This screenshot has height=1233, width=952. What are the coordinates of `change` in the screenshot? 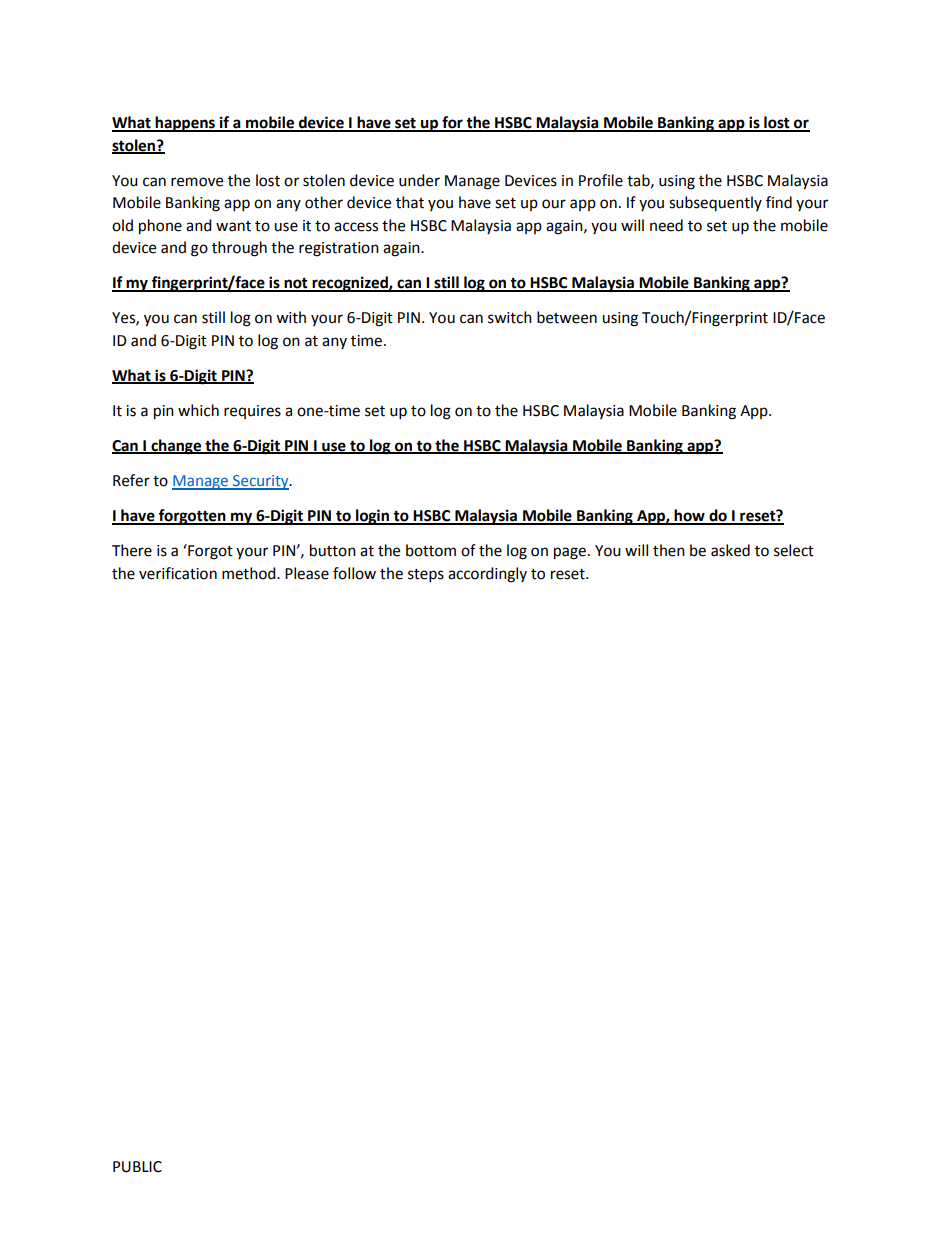 It's located at (176, 447).
